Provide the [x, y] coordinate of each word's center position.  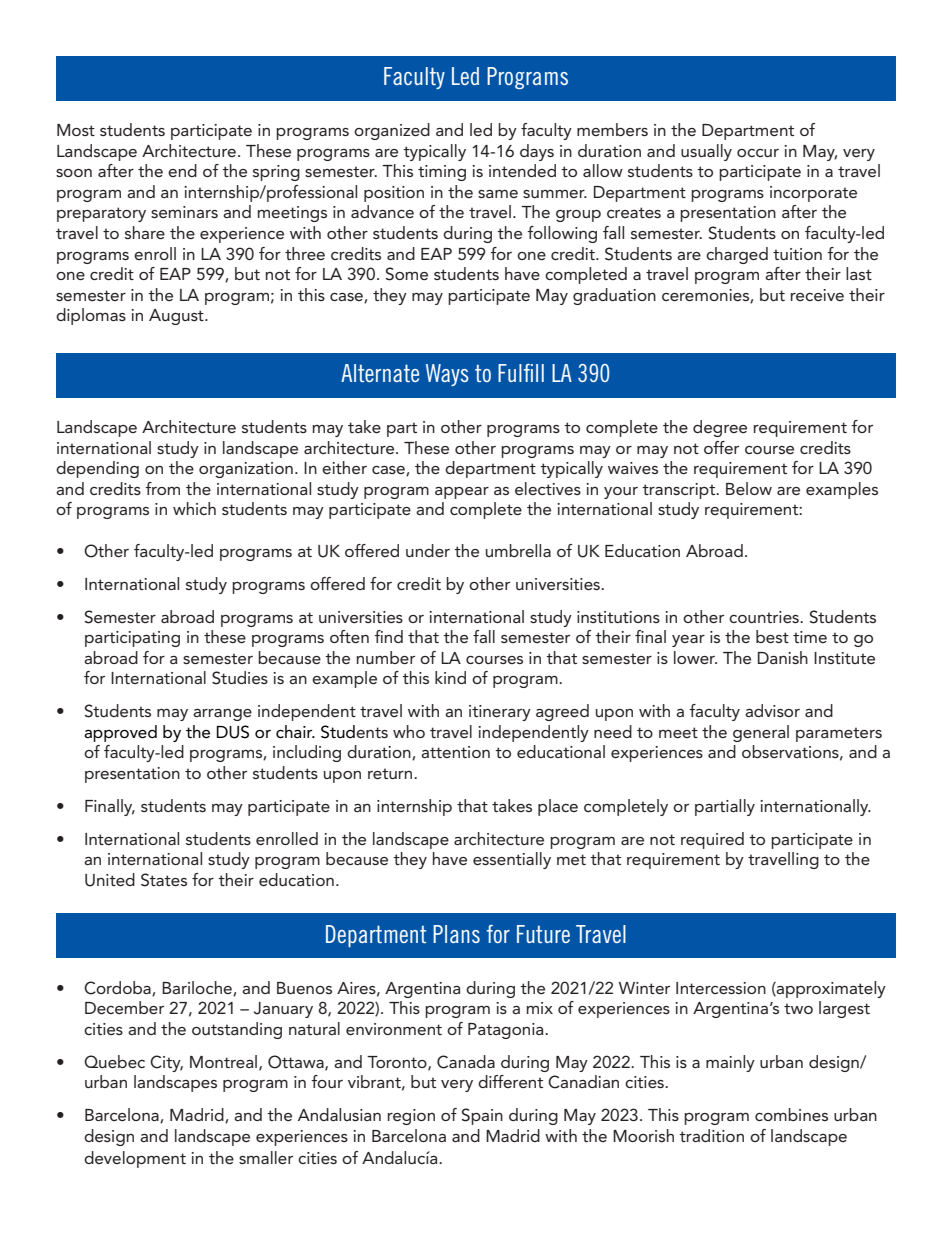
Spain [482, 1116]
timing [442, 173]
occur [758, 153]
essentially [512, 860]
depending [97, 469]
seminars [184, 212]
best [772, 636]
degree [720, 428]
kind [450, 677]
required [712, 840]
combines [791, 1114]
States [164, 880]
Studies [240, 678]
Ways [447, 375]
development [135, 1159]
